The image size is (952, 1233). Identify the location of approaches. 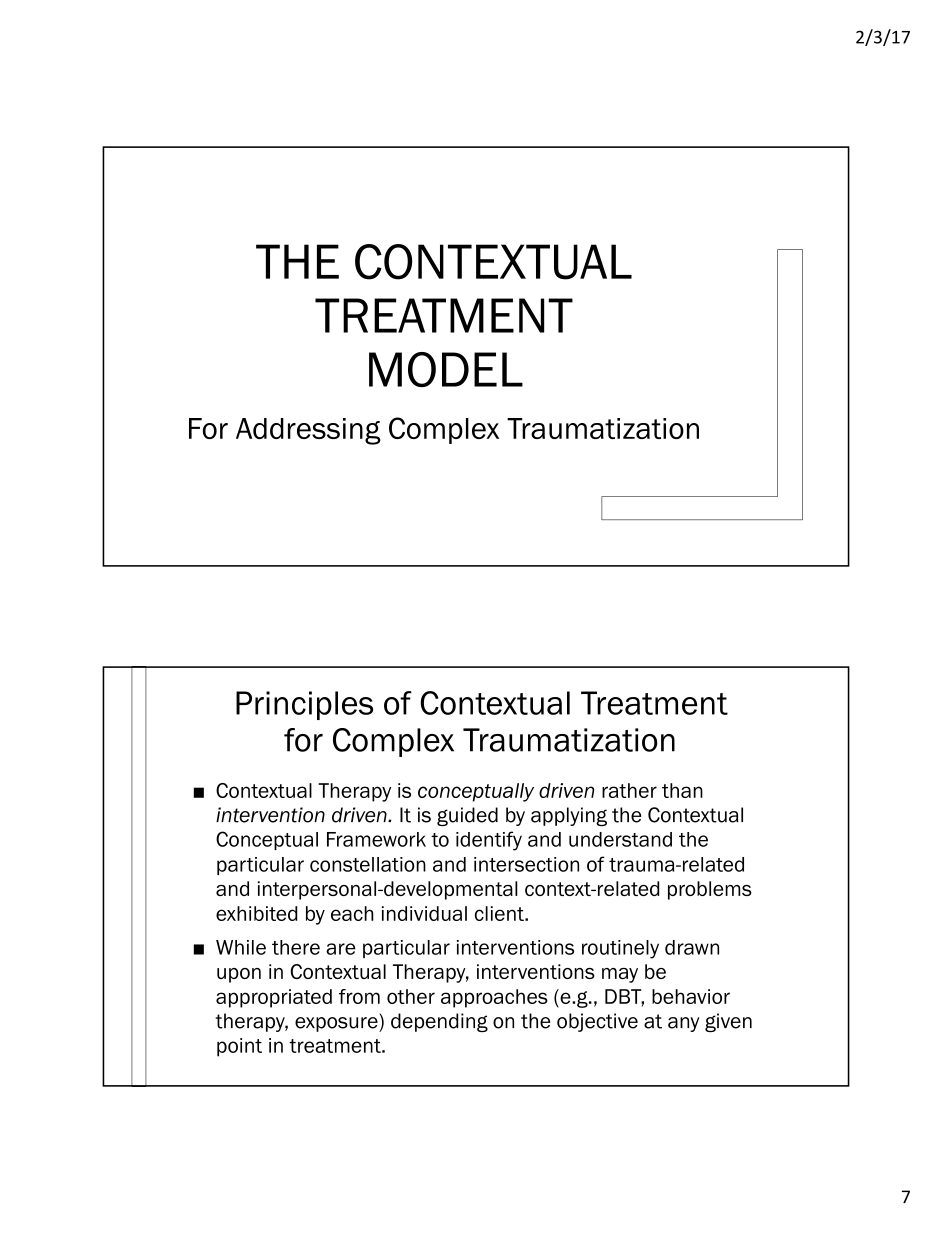
(494, 998).
